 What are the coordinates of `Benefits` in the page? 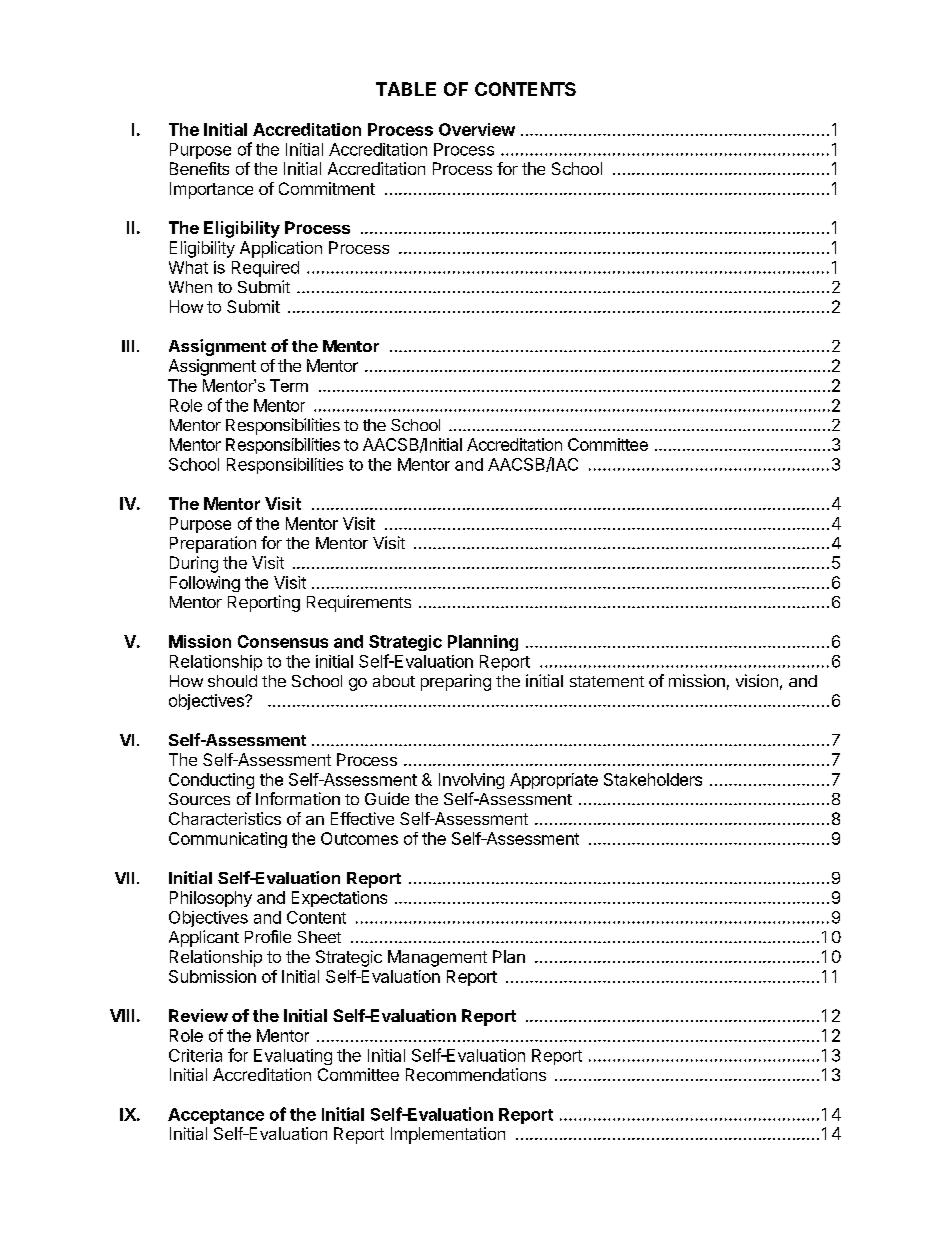 It's located at (199, 168).
